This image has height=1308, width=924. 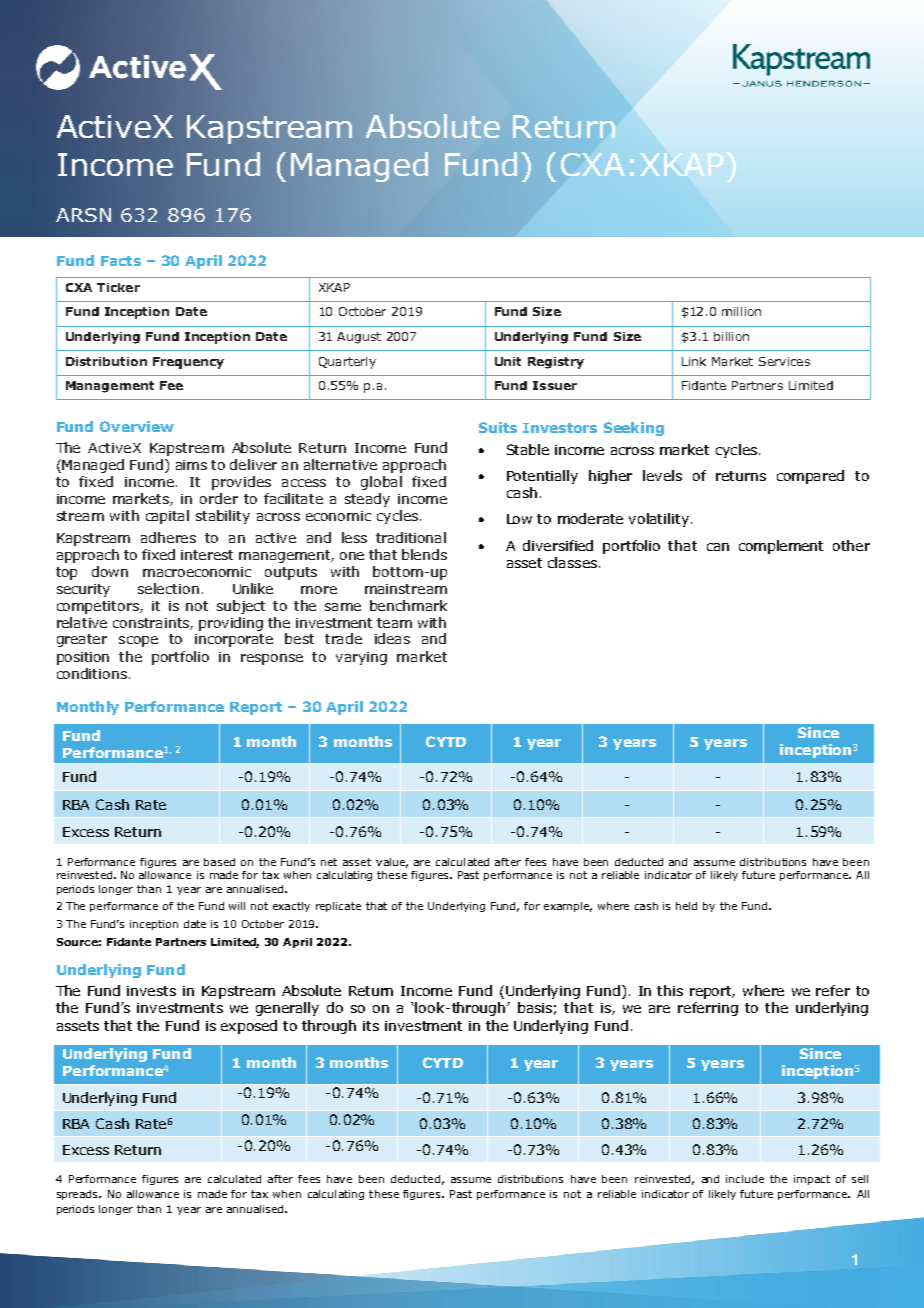 I want to click on varying, so click(x=361, y=658).
